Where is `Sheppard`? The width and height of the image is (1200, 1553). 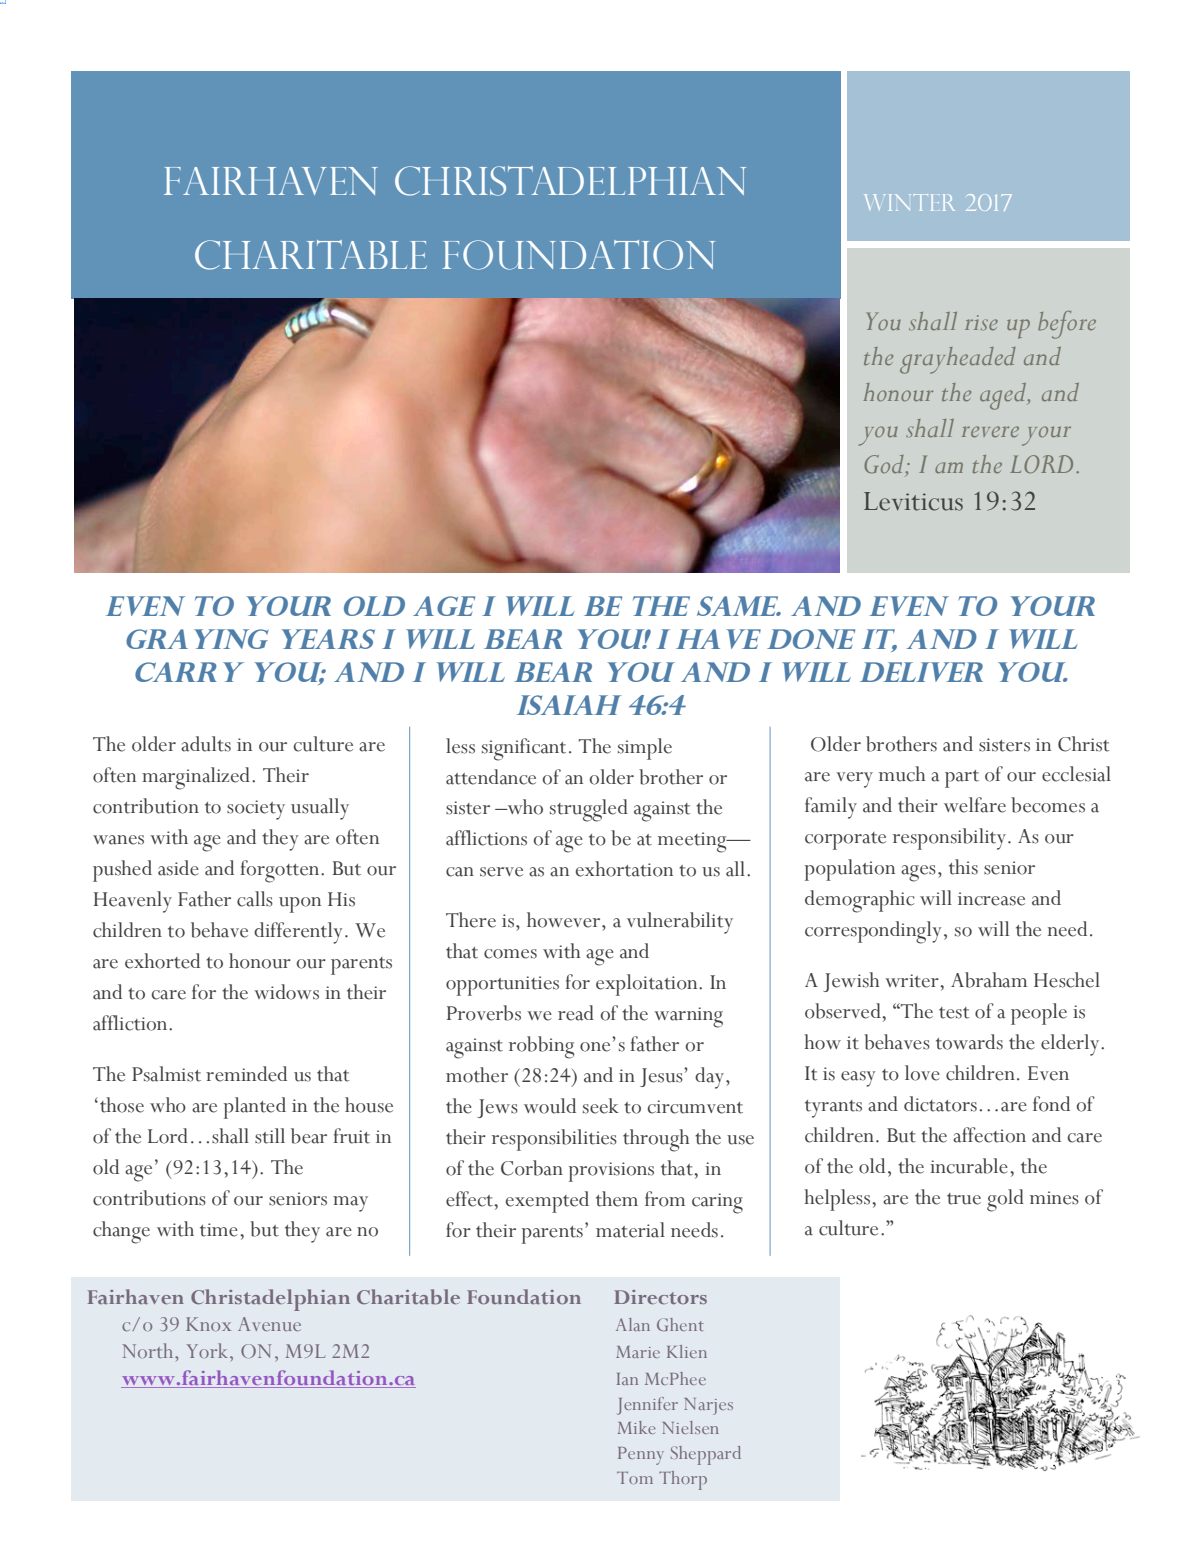 Sheppard is located at coordinates (706, 1455).
